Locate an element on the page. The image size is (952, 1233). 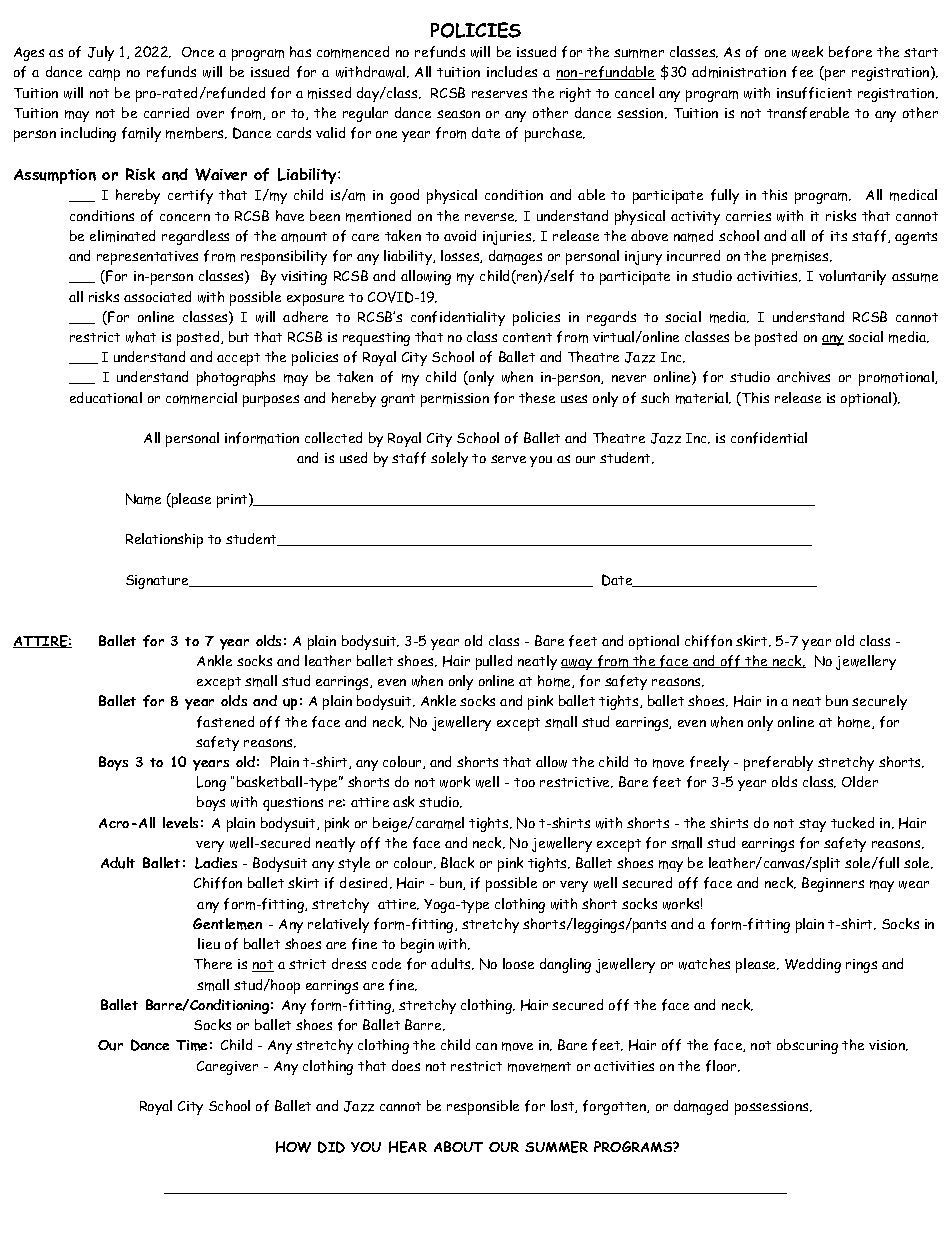
securely is located at coordinates (879, 702).
